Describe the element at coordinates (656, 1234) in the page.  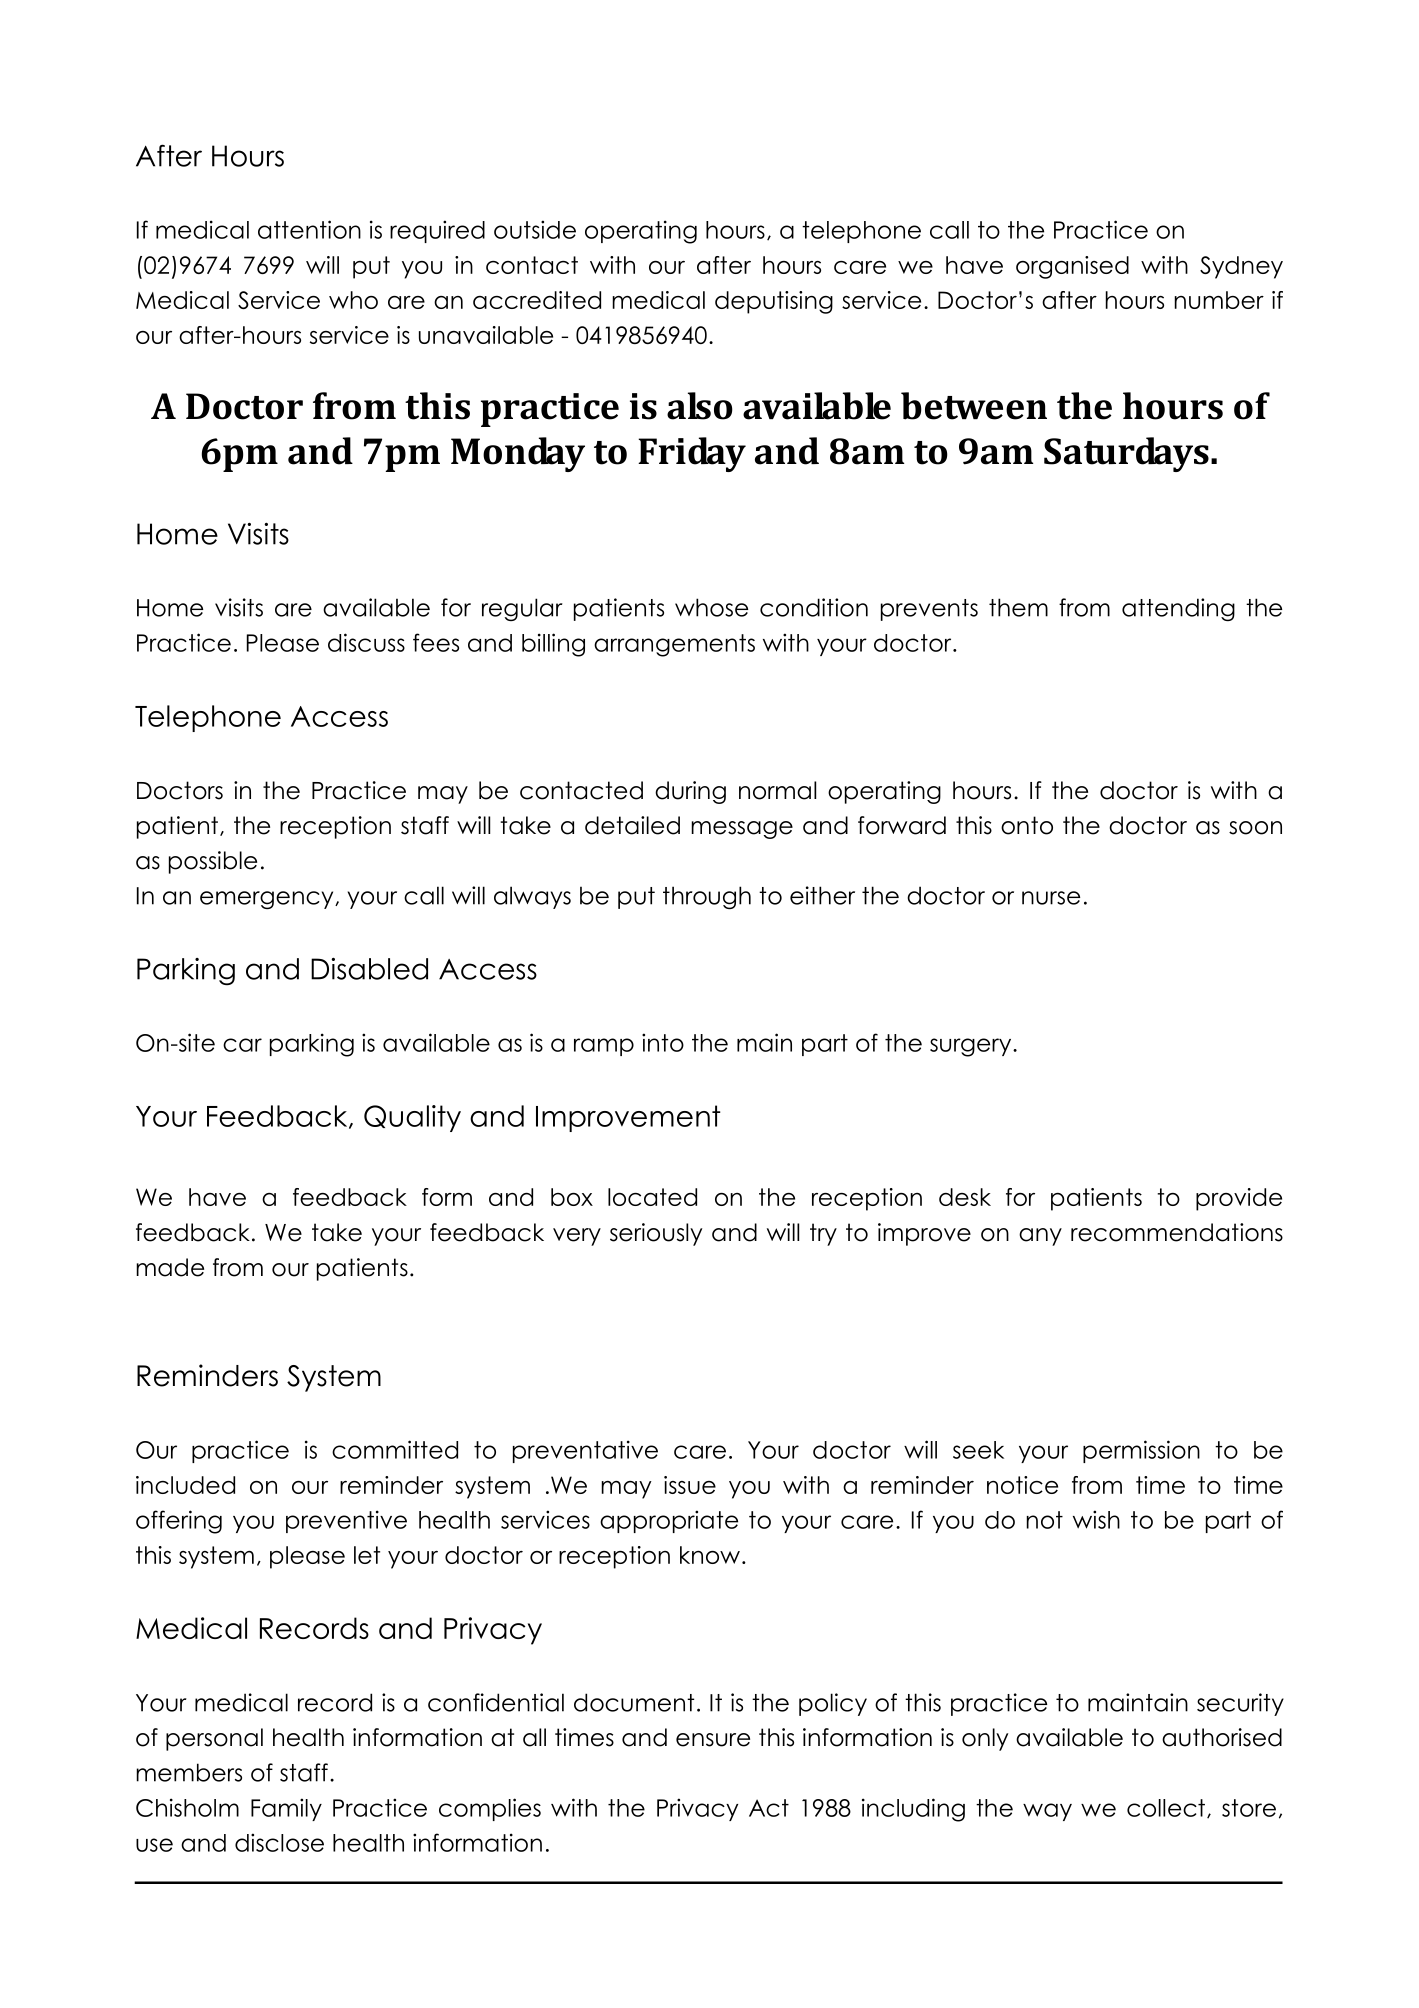
I see `seriously` at that location.
